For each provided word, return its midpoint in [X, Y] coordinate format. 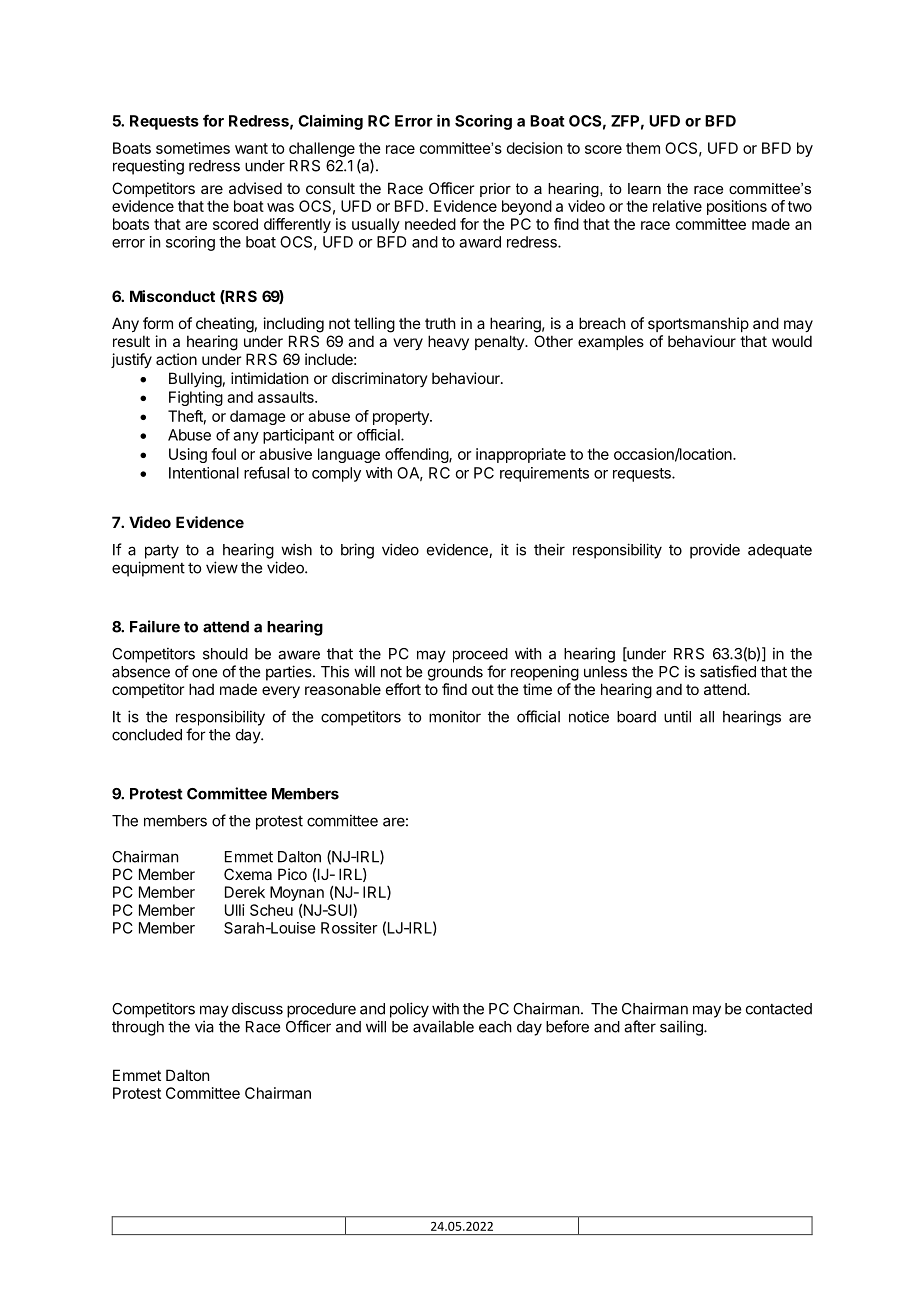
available [443, 1026]
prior [495, 190]
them [643, 148]
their [549, 549]
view [222, 567]
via [204, 1026]
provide [715, 551]
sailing [682, 1028]
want [251, 148]
